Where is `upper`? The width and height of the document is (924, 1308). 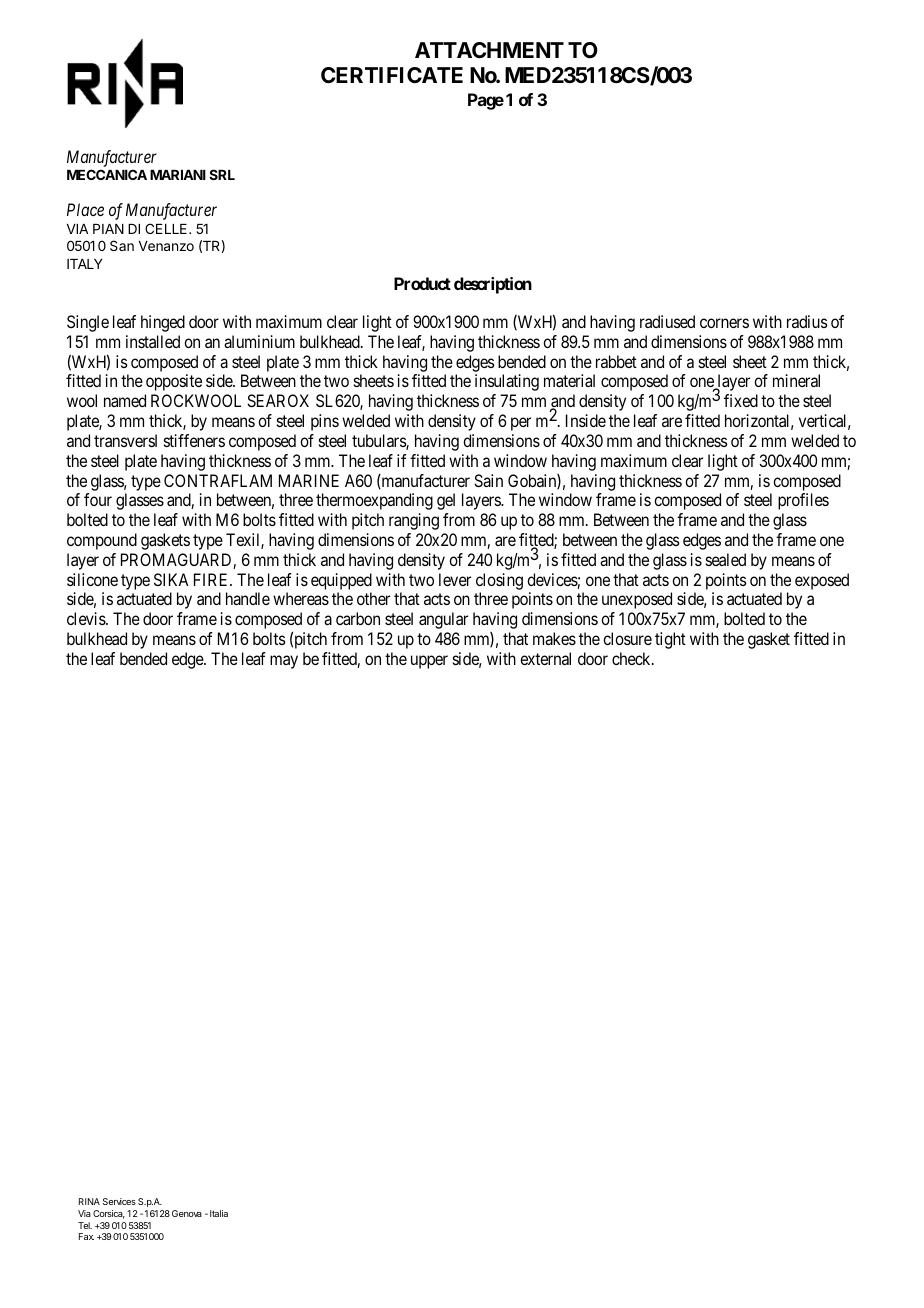 upper is located at coordinates (429, 662).
